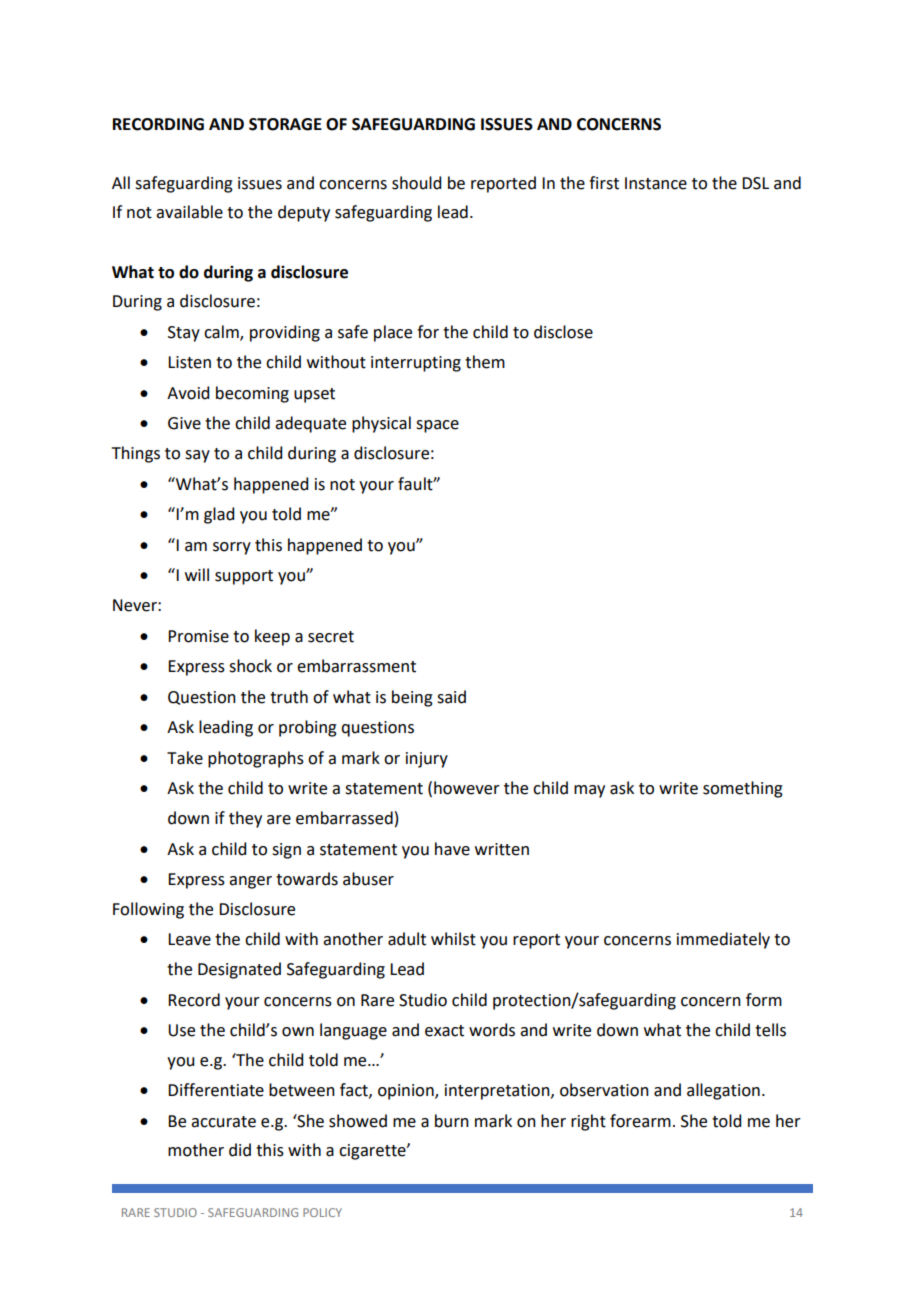 Image resolution: width=924 pixels, height=1308 pixels. What do you see at coordinates (743, 789) in the screenshot?
I see `something` at bounding box center [743, 789].
